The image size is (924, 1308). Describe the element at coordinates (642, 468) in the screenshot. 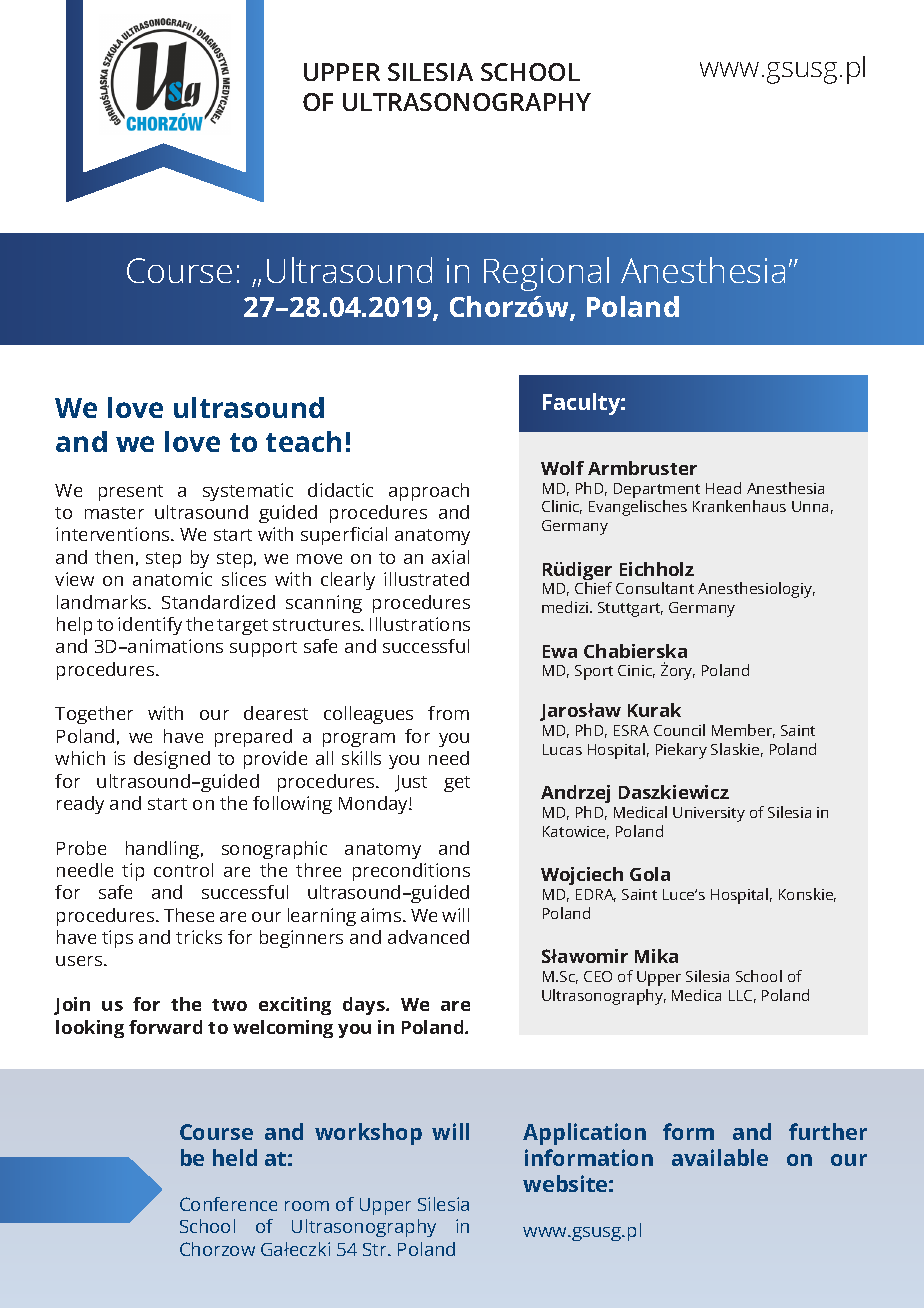

I see `Armbruster` at that location.
